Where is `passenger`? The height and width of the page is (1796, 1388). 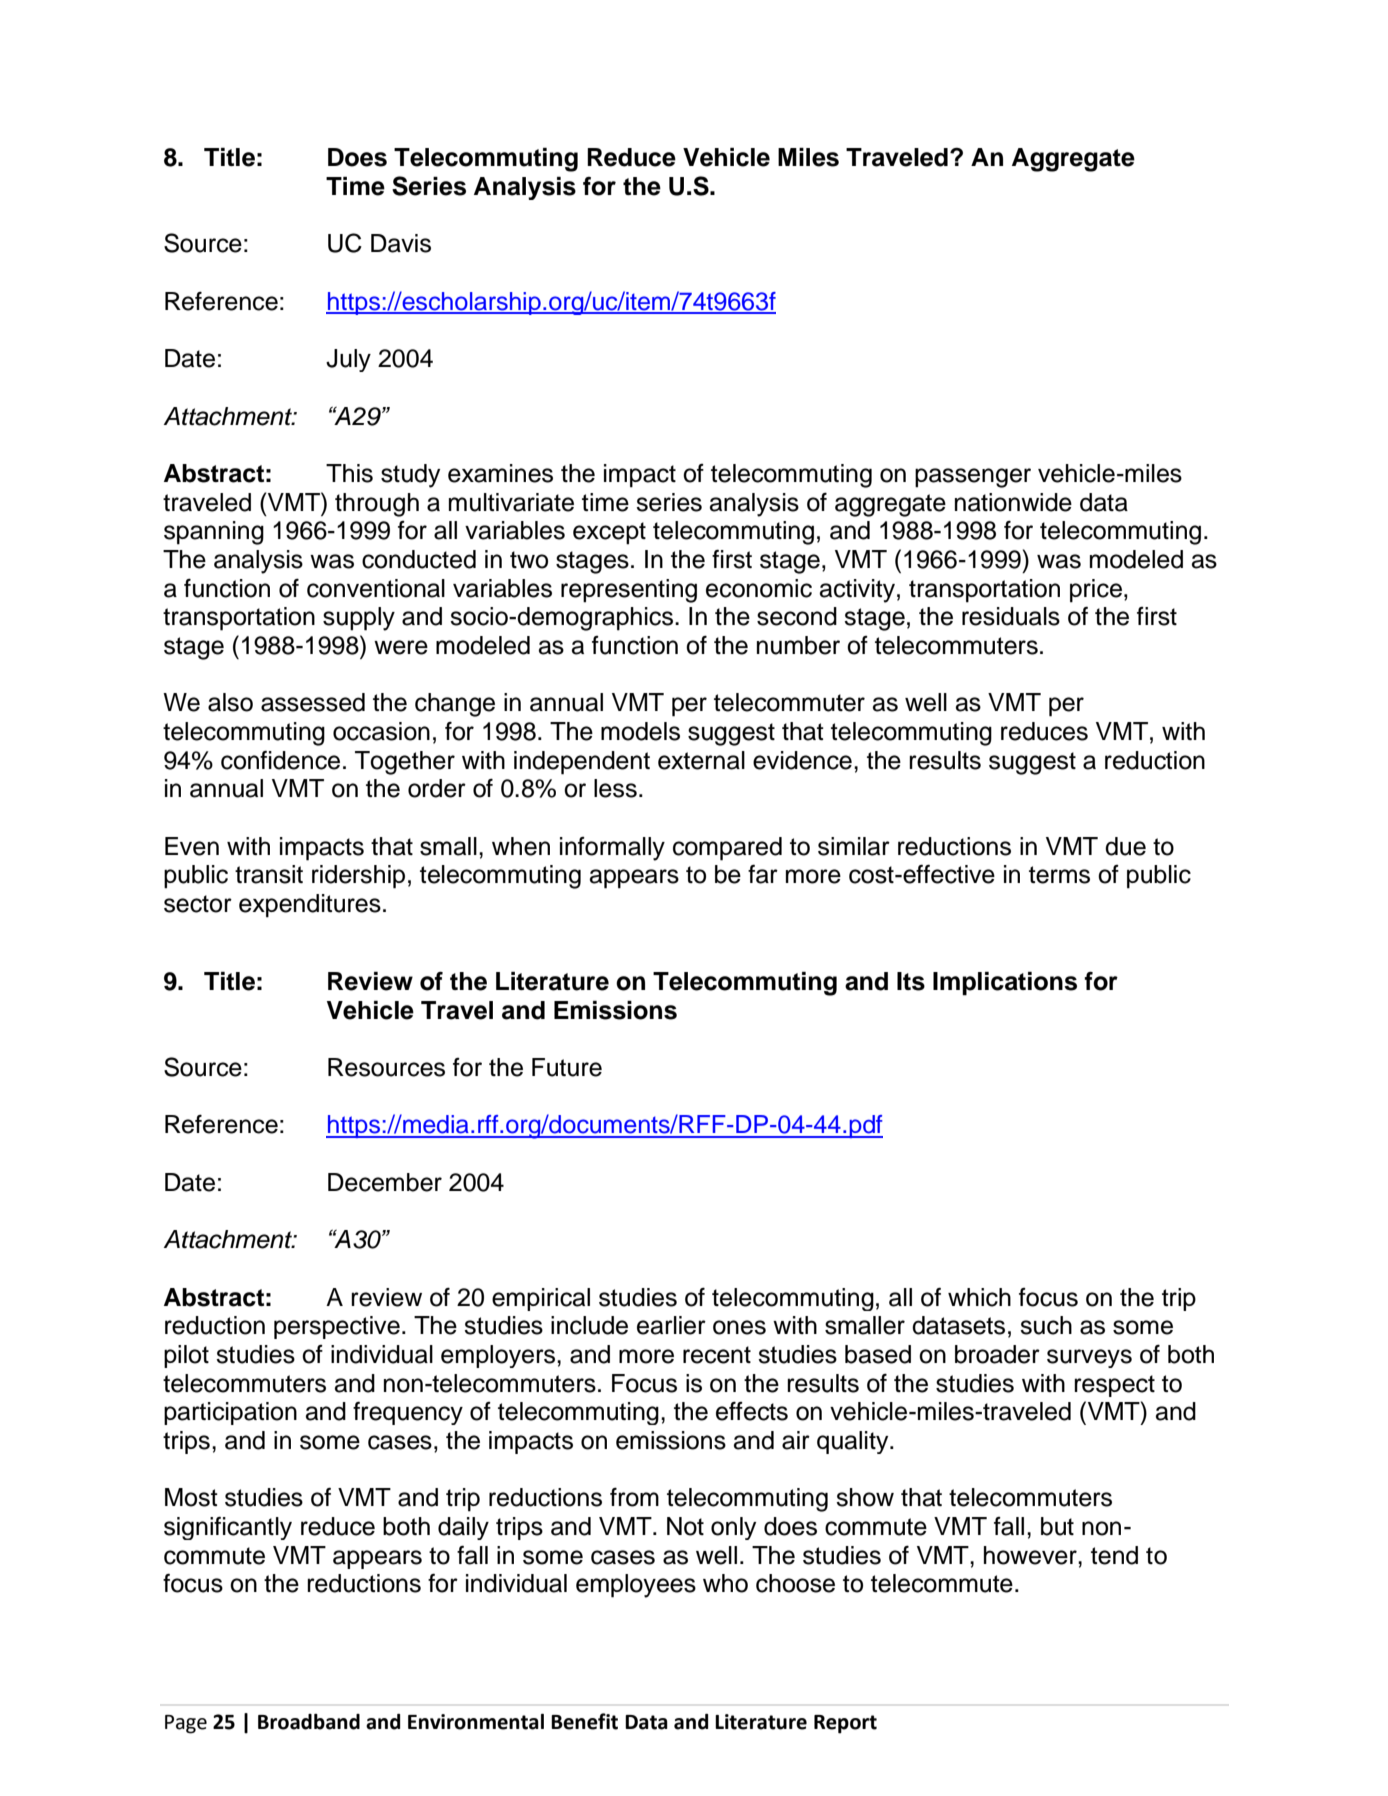
passenger is located at coordinates (973, 478).
